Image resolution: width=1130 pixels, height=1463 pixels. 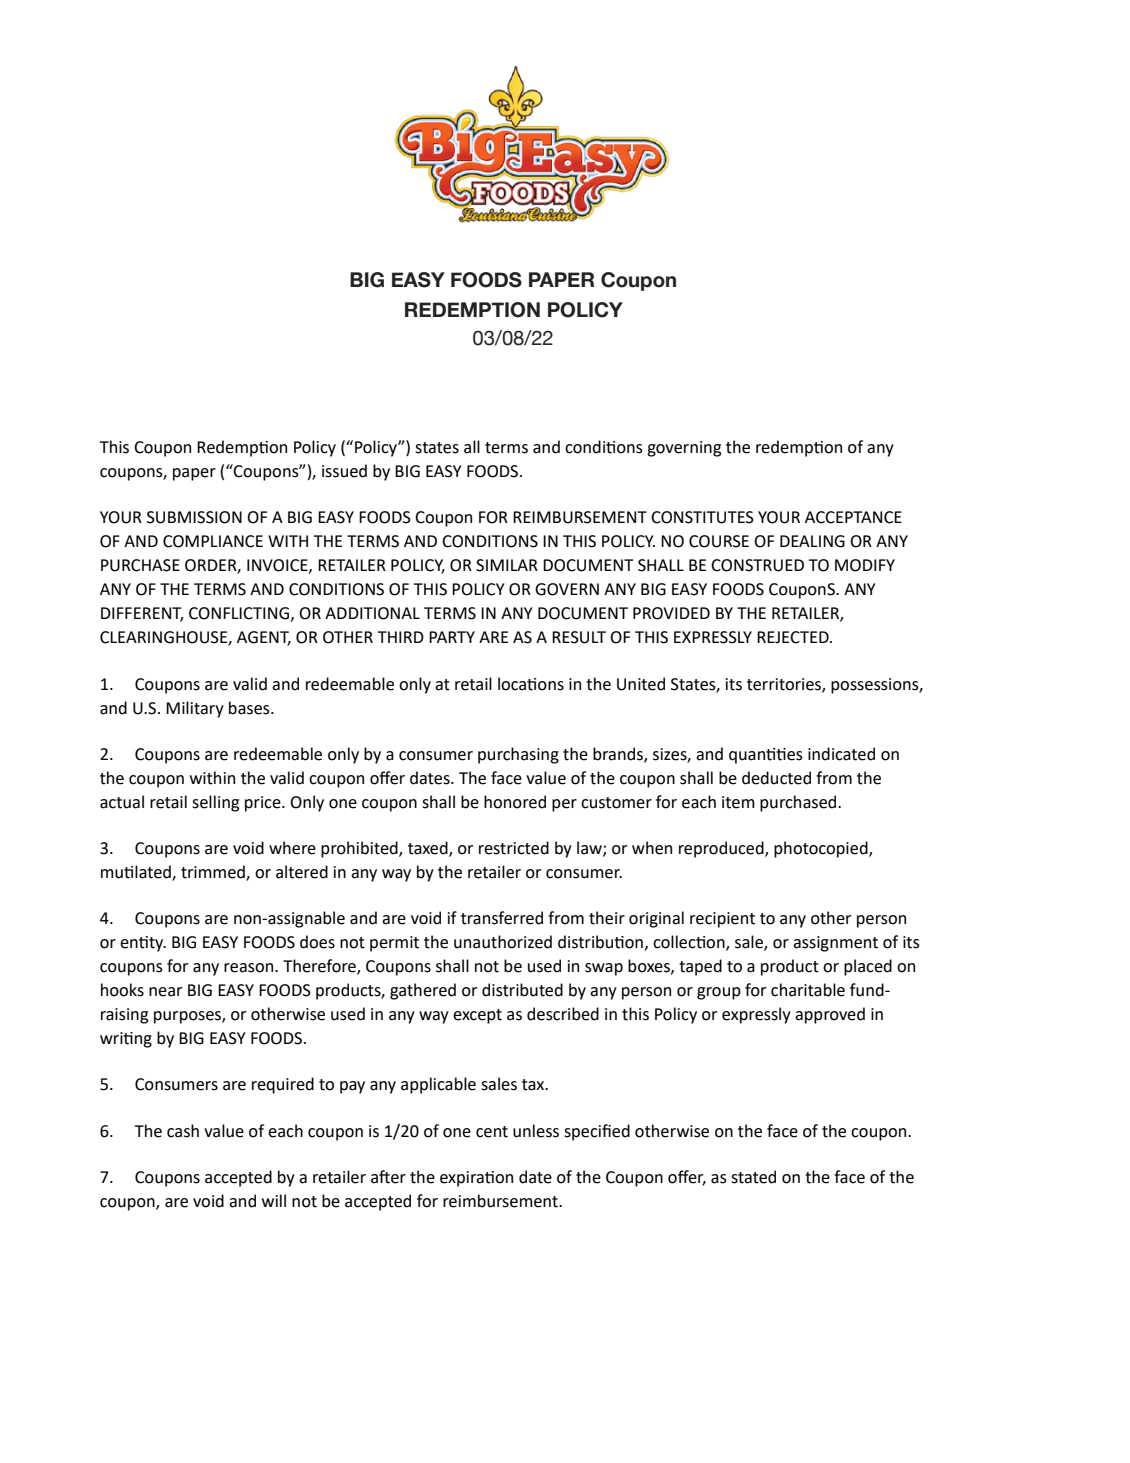 I want to click on cent, so click(x=492, y=1132).
